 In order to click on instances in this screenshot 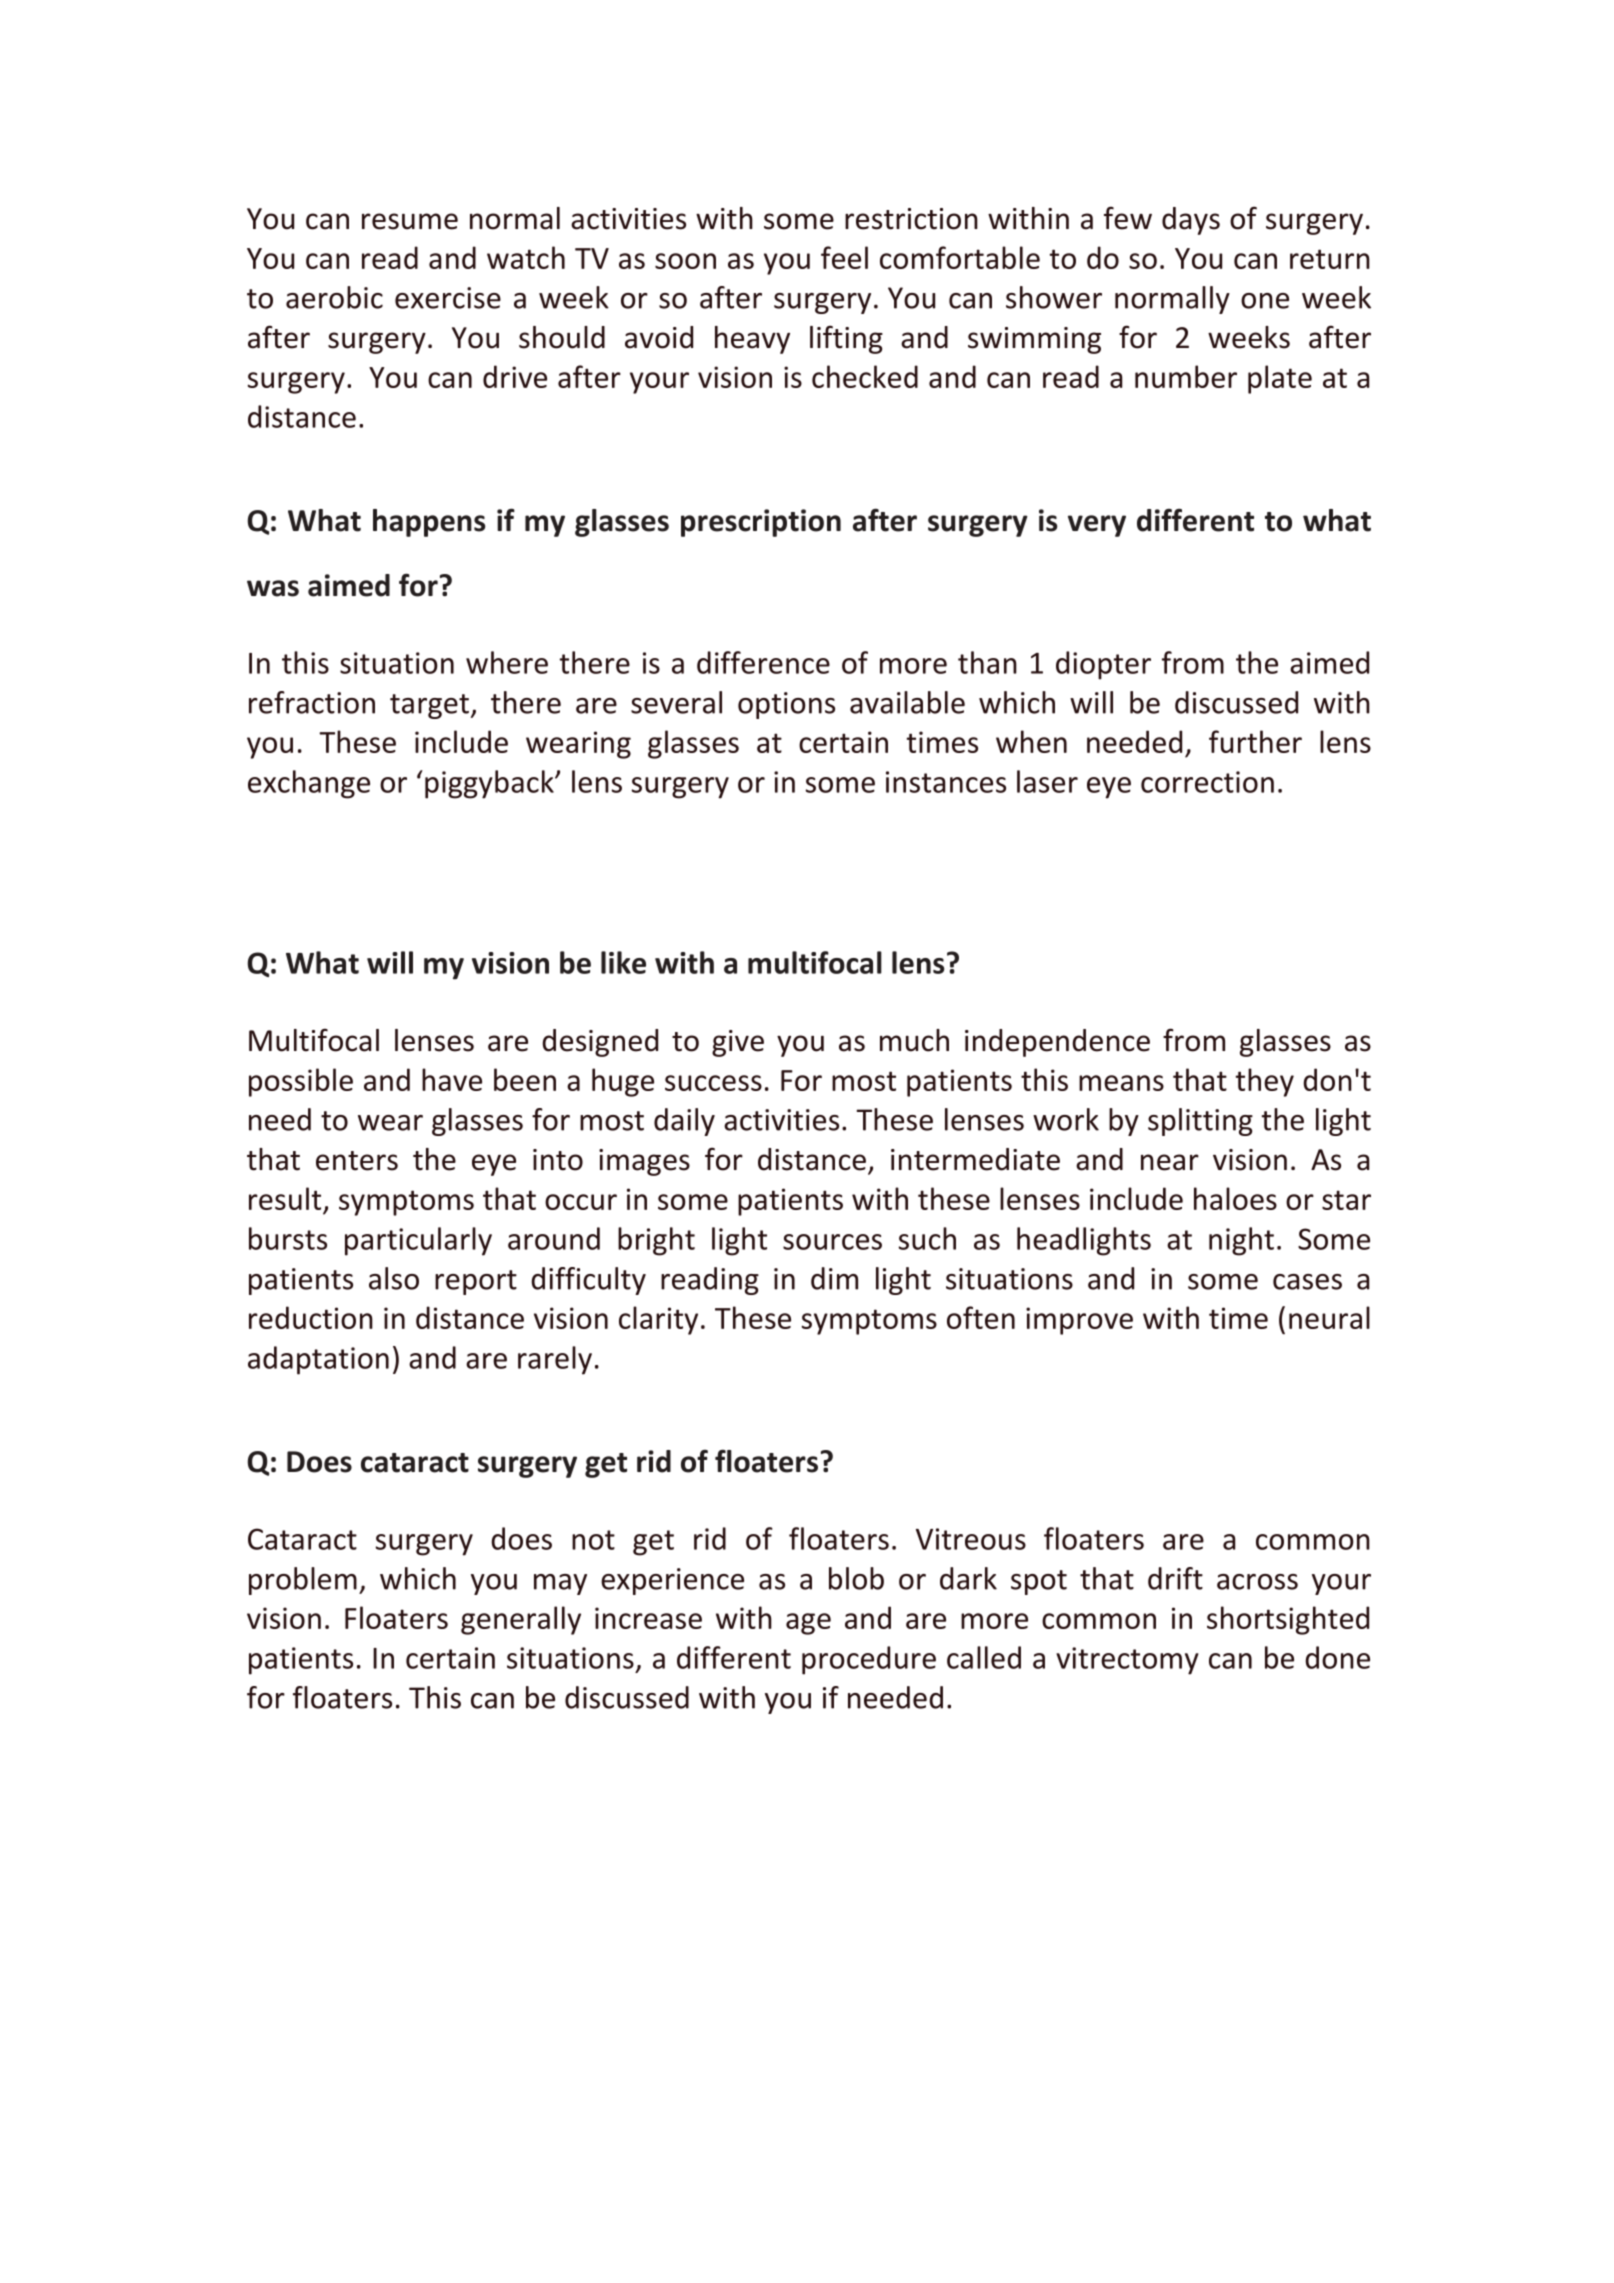, I will do `click(946, 782)`.
